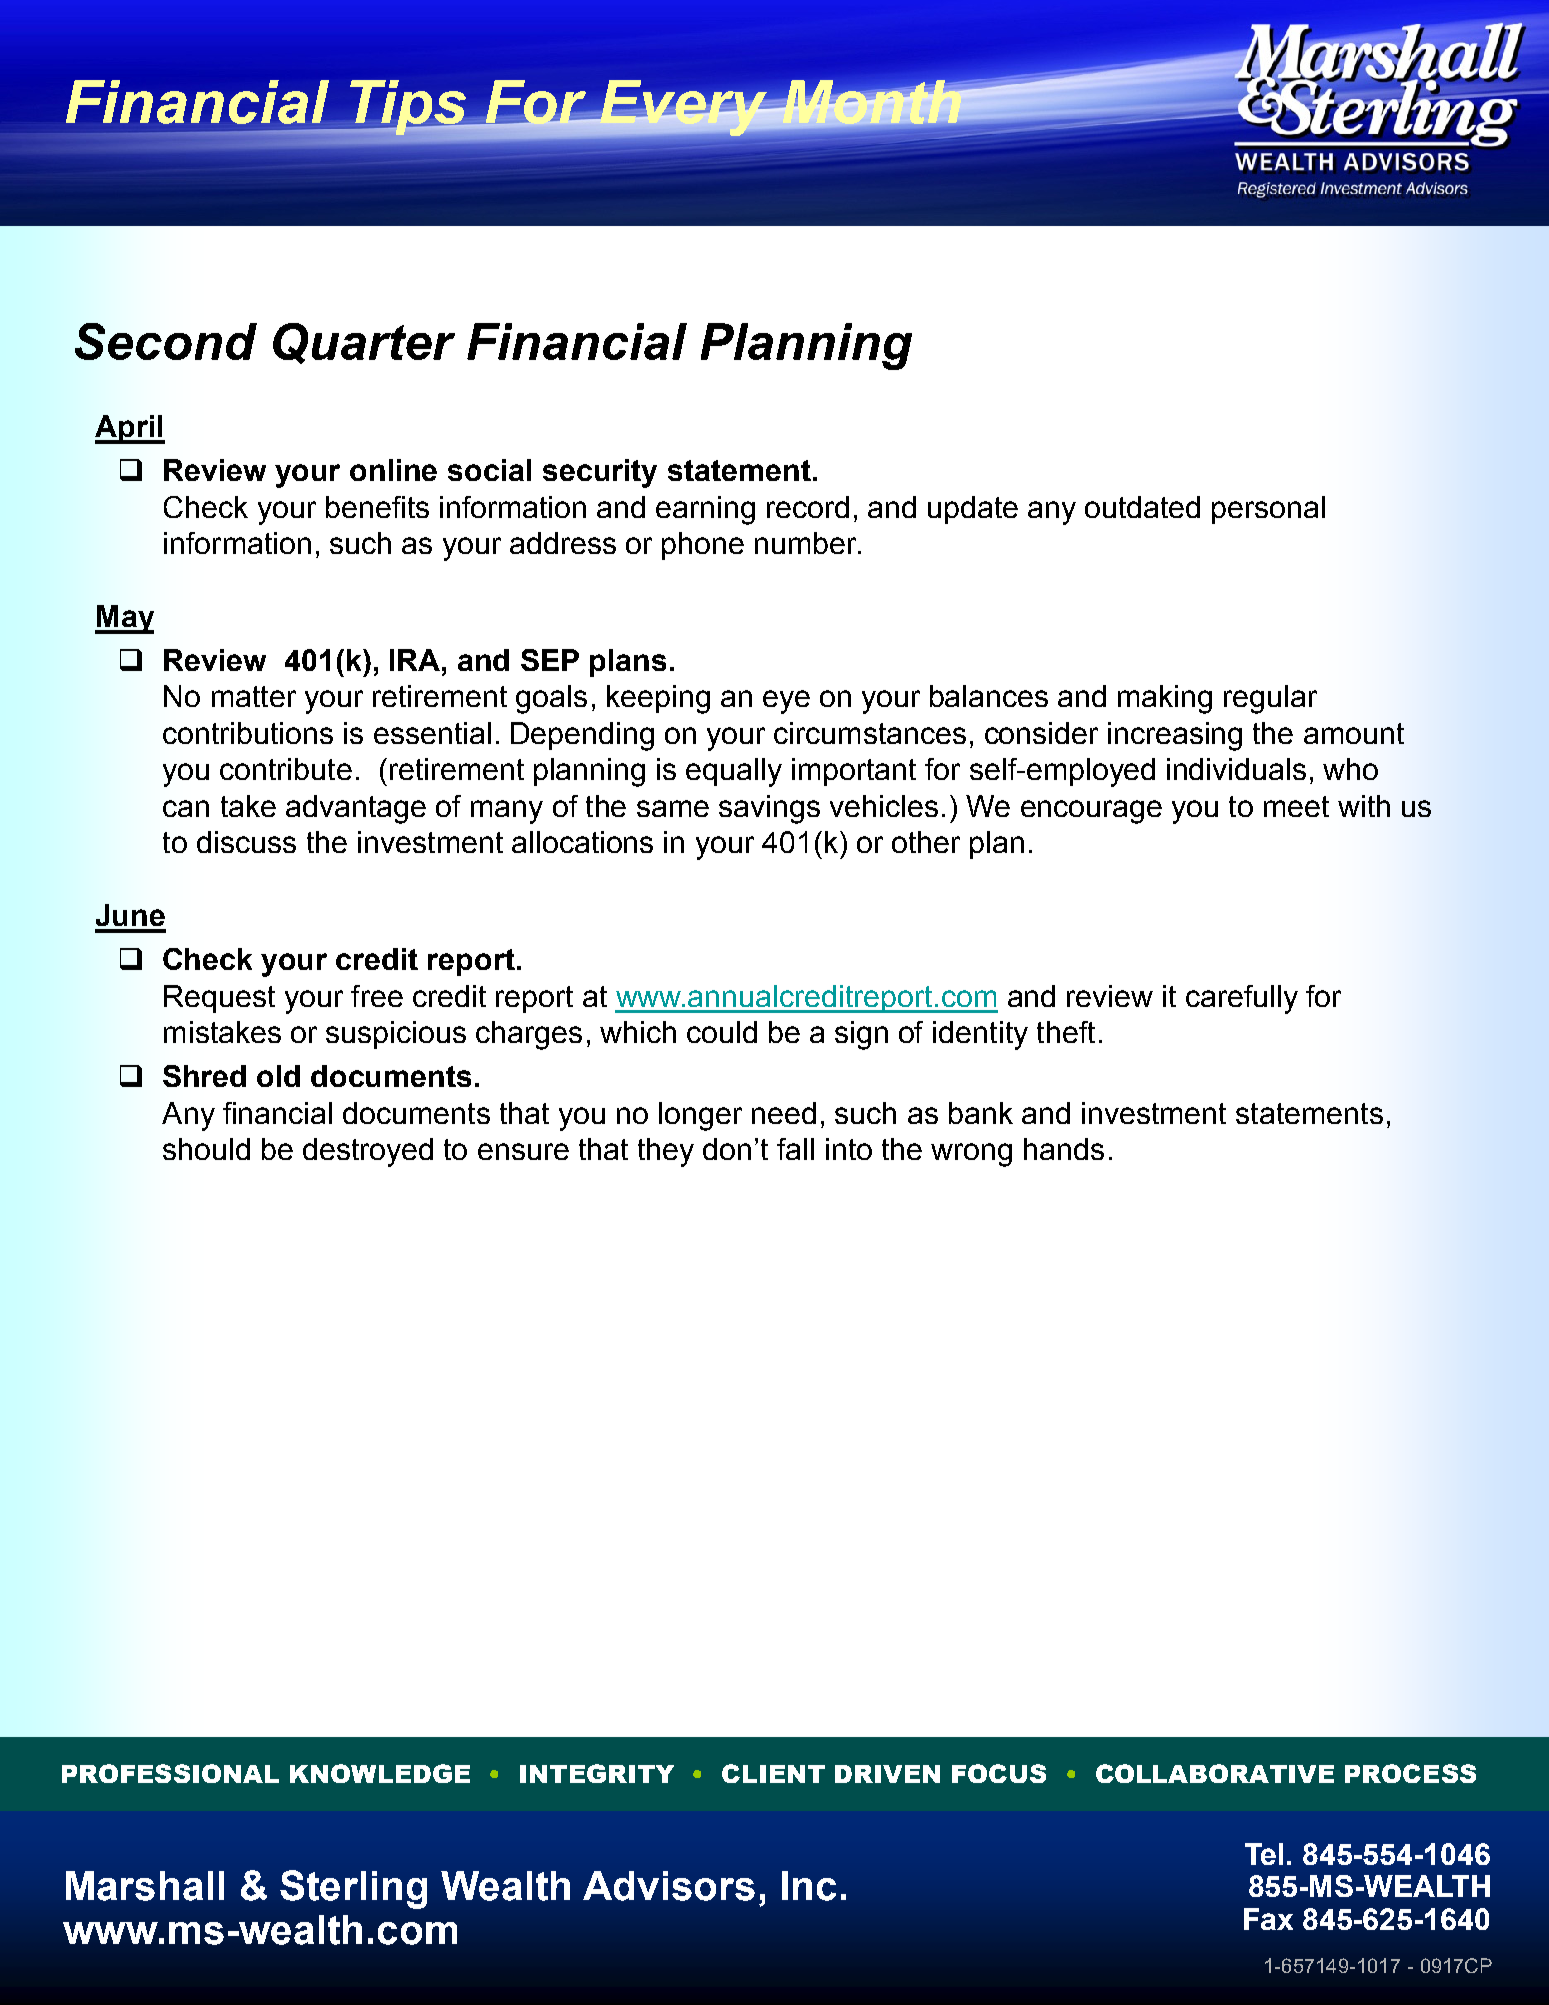 This document has height=2005, width=1549. What do you see at coordinates (353, 1889) in the document?
I see `Sterling` at bounding box center [353, 1889].
